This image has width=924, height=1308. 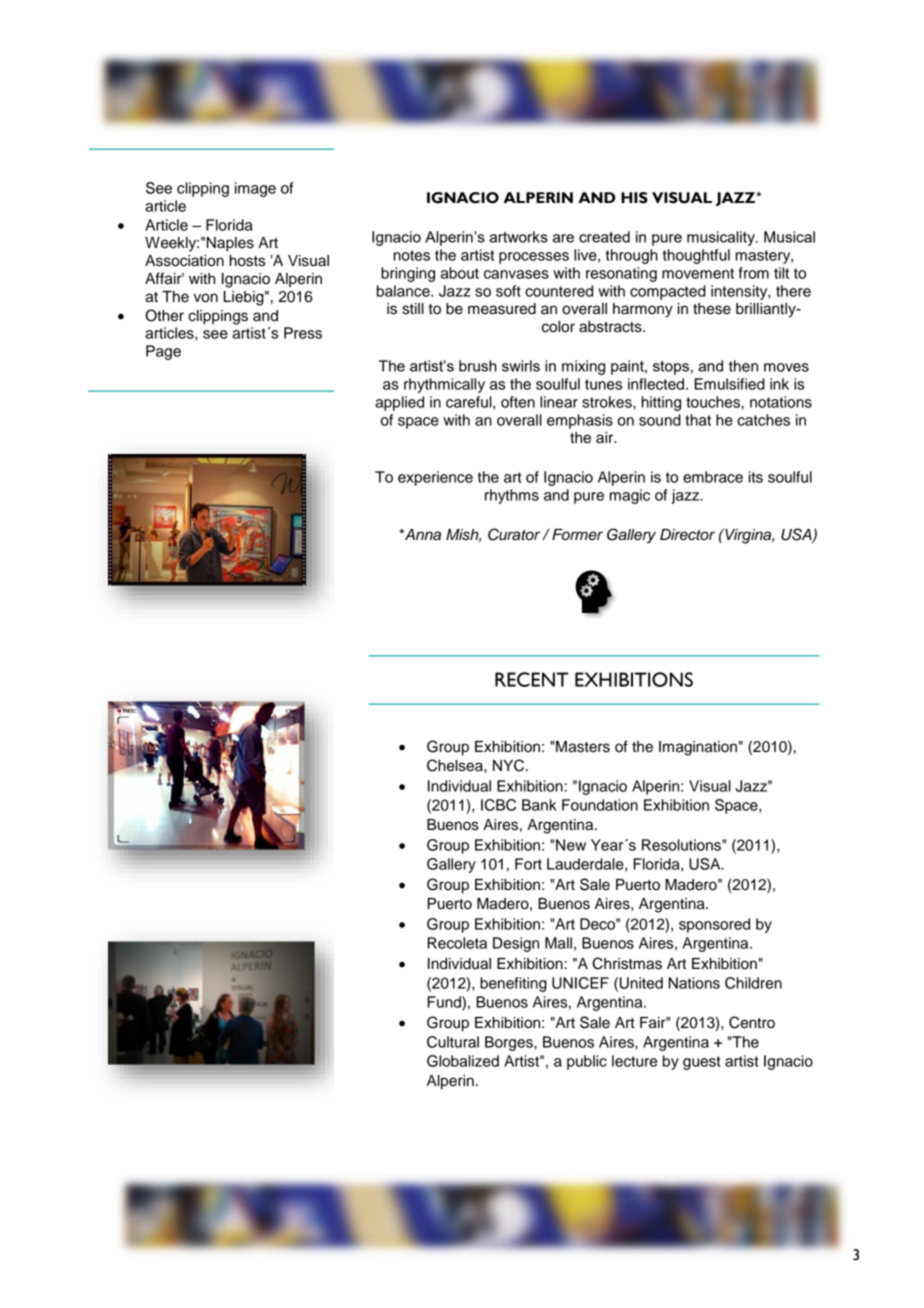 What do you see at coordinates (453, 1042) in the image?
I see `Cultural` at bounding box center [453, 1042].
